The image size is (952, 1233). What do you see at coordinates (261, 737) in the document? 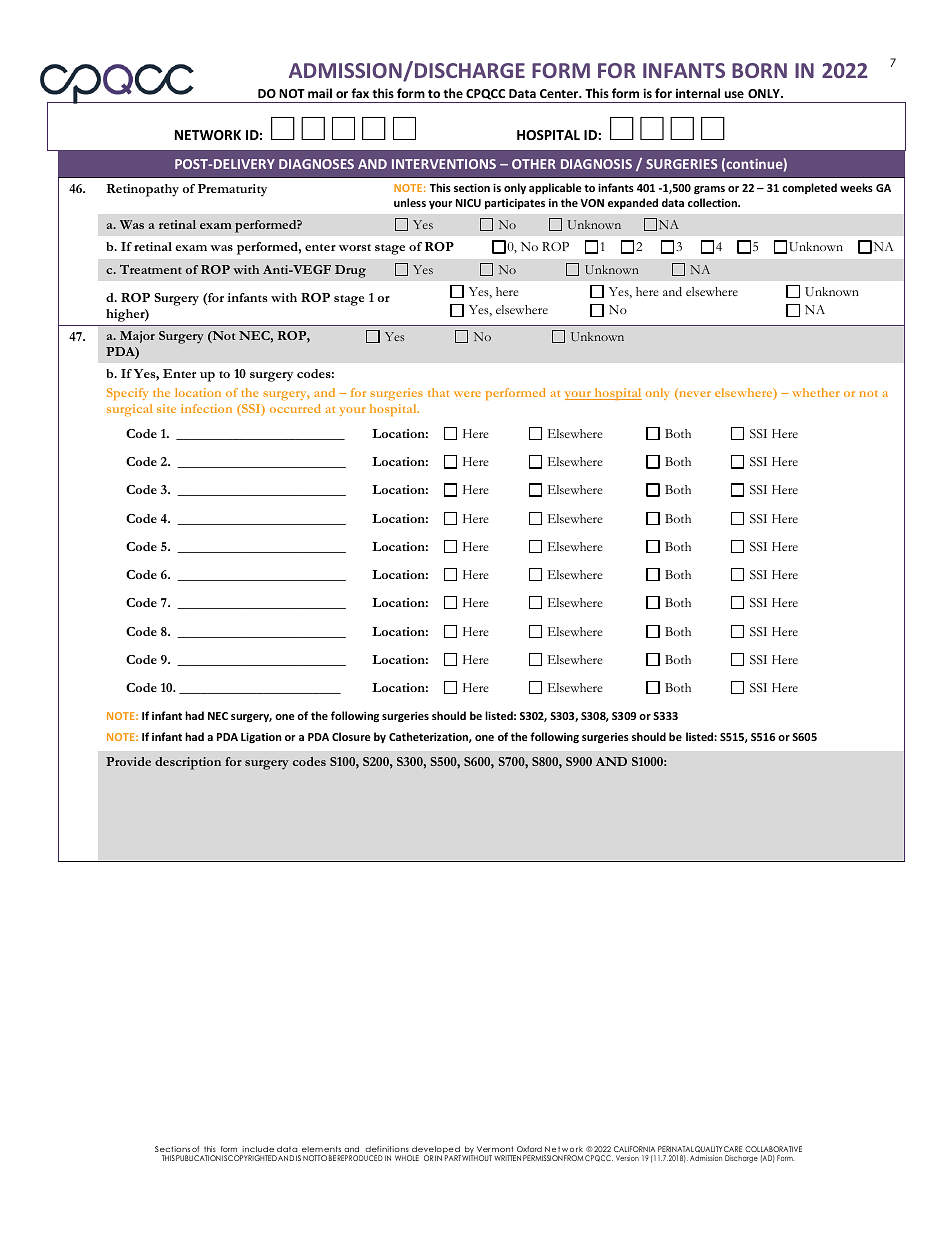
I see `Ligation` at bounding box center [261, 737].
